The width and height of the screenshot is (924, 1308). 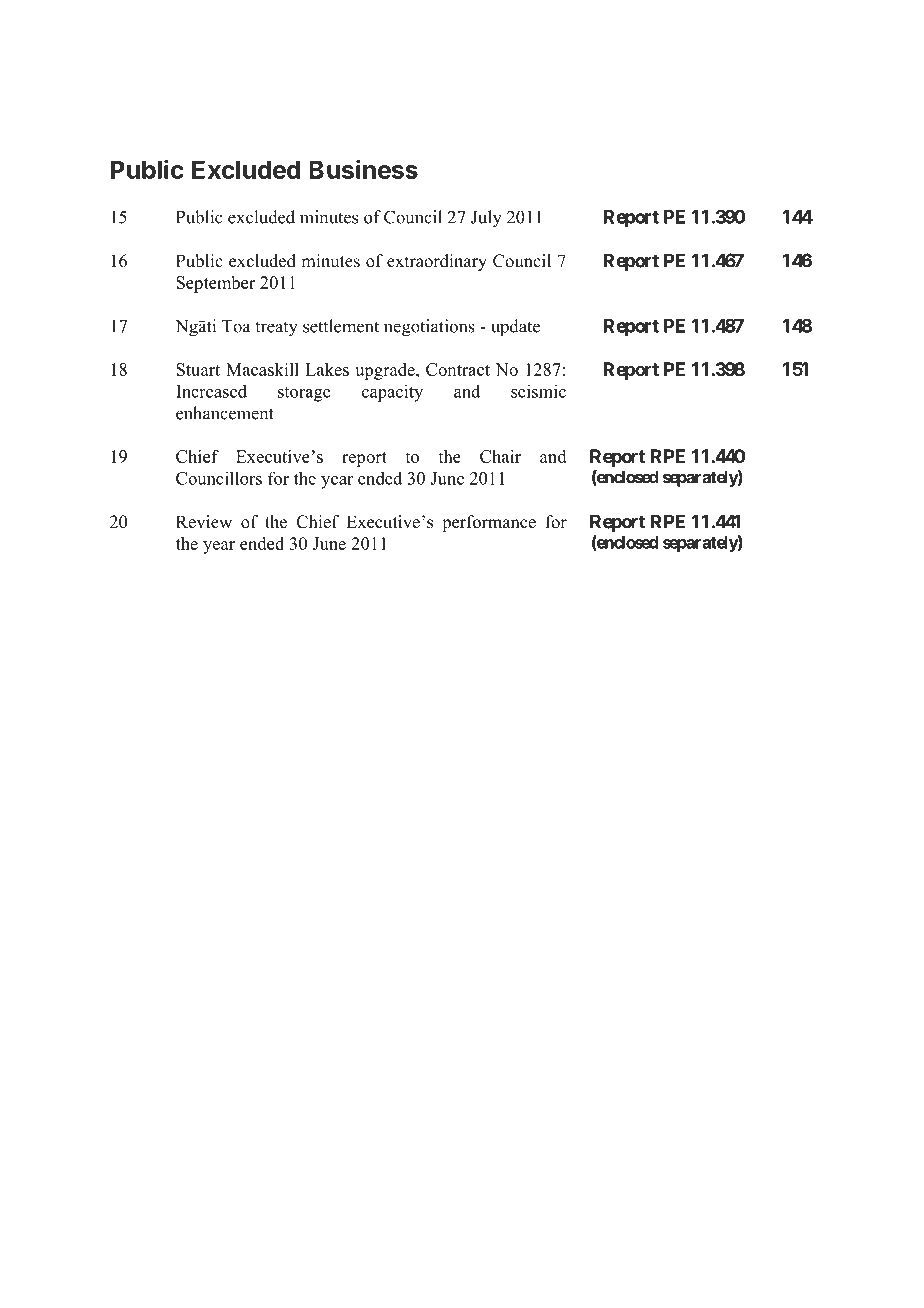 I want to click on capacity, so click(x=392, y=393).
